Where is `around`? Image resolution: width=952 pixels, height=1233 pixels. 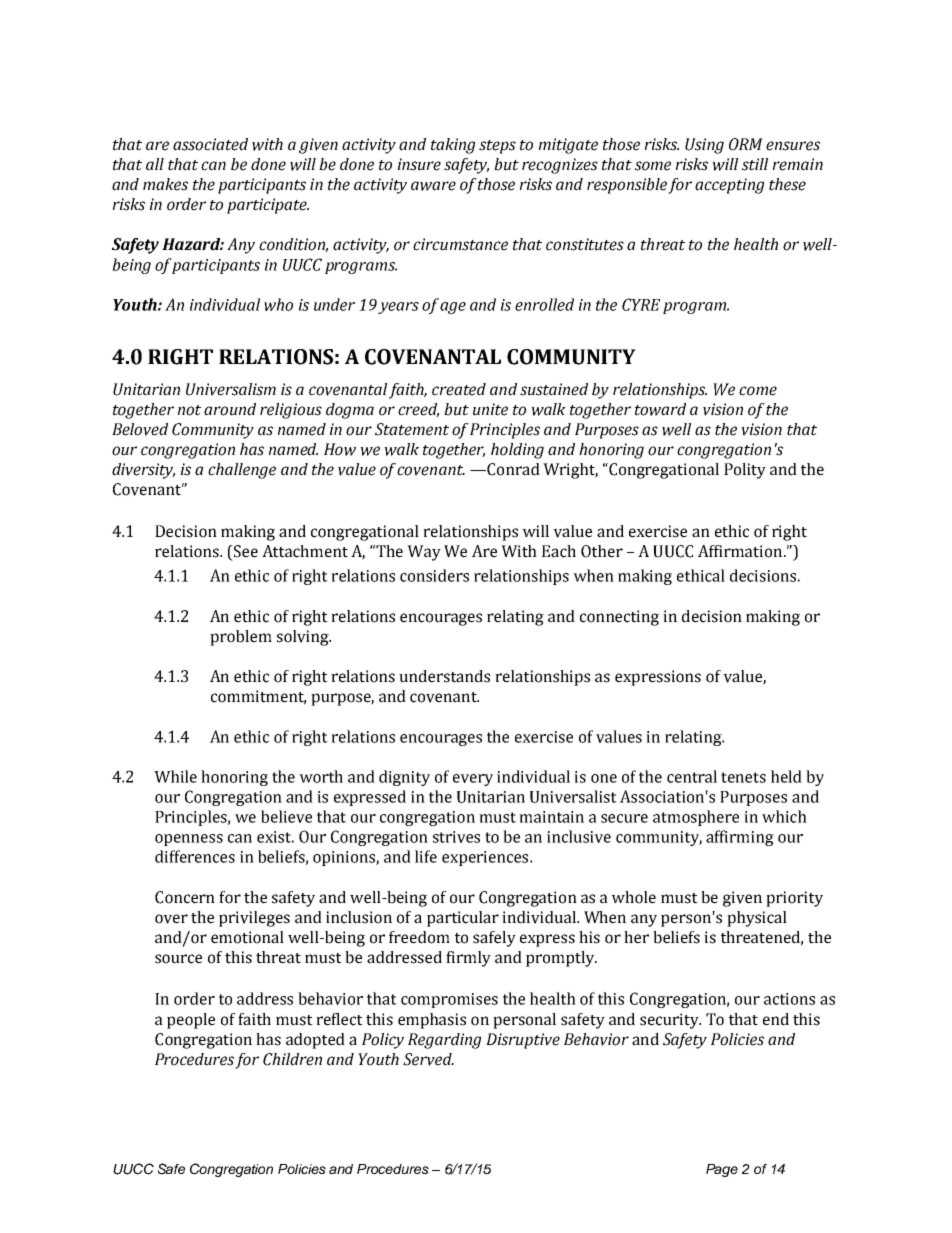 around is located at coordinates (230, 409).
